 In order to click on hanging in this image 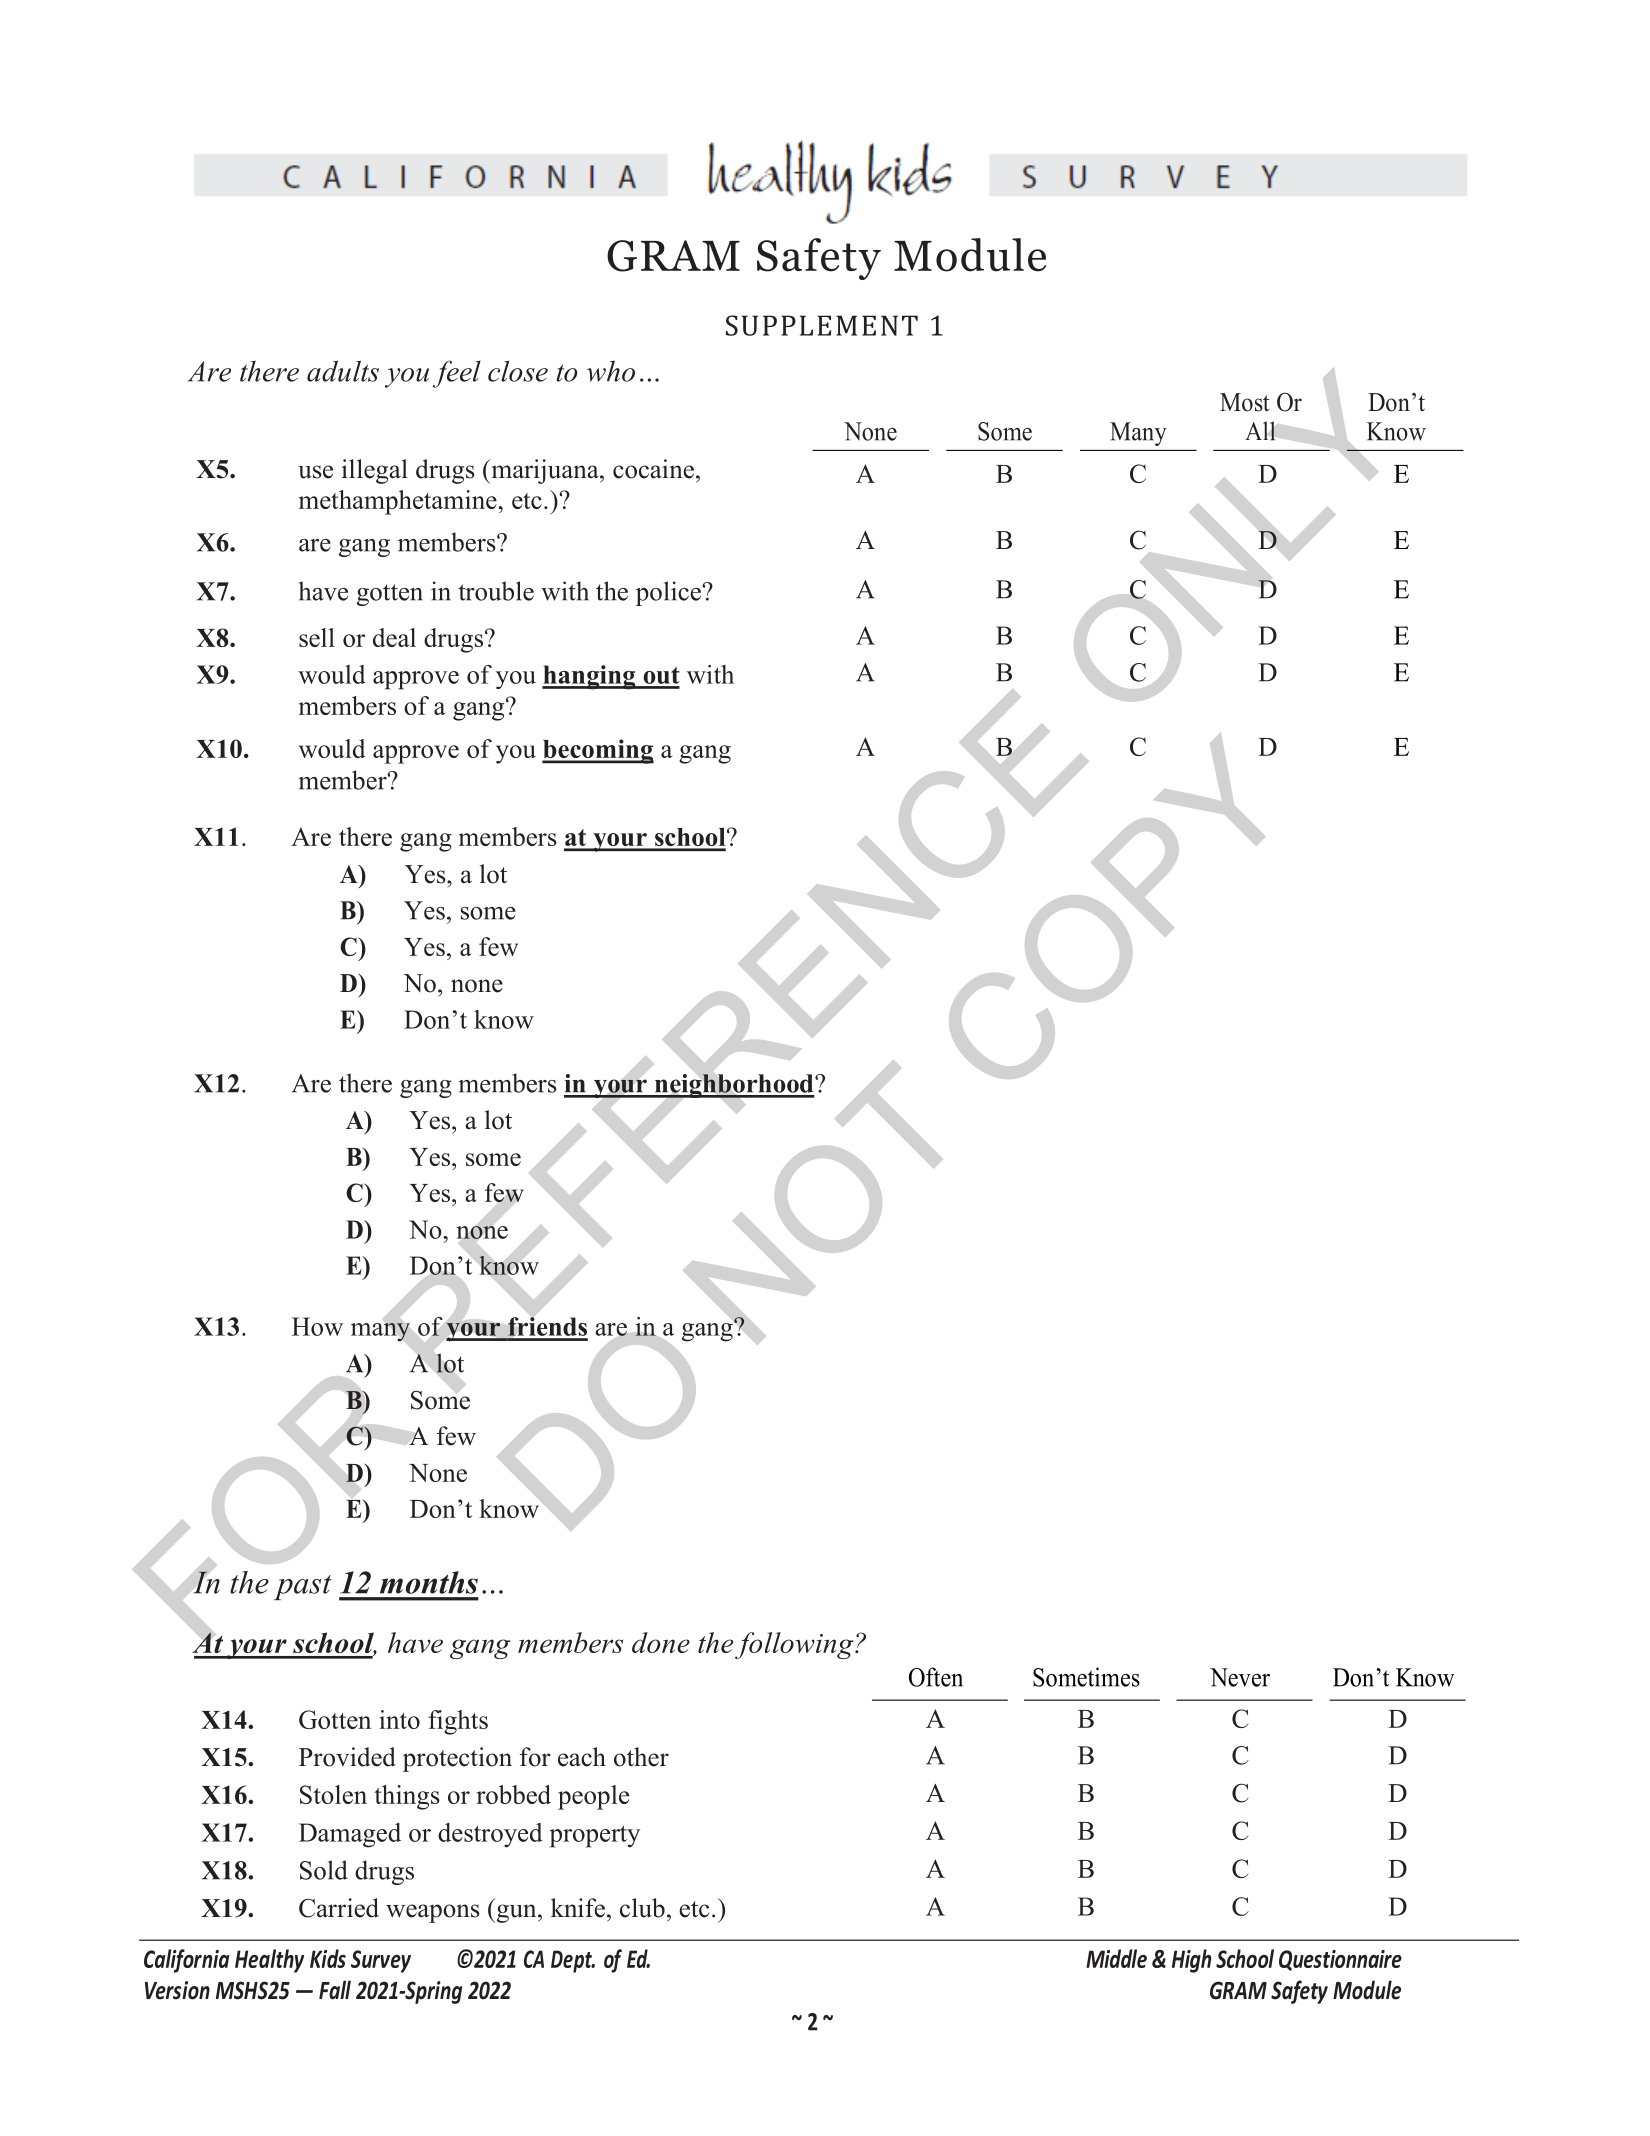, I will do `click(590, 677)`.
